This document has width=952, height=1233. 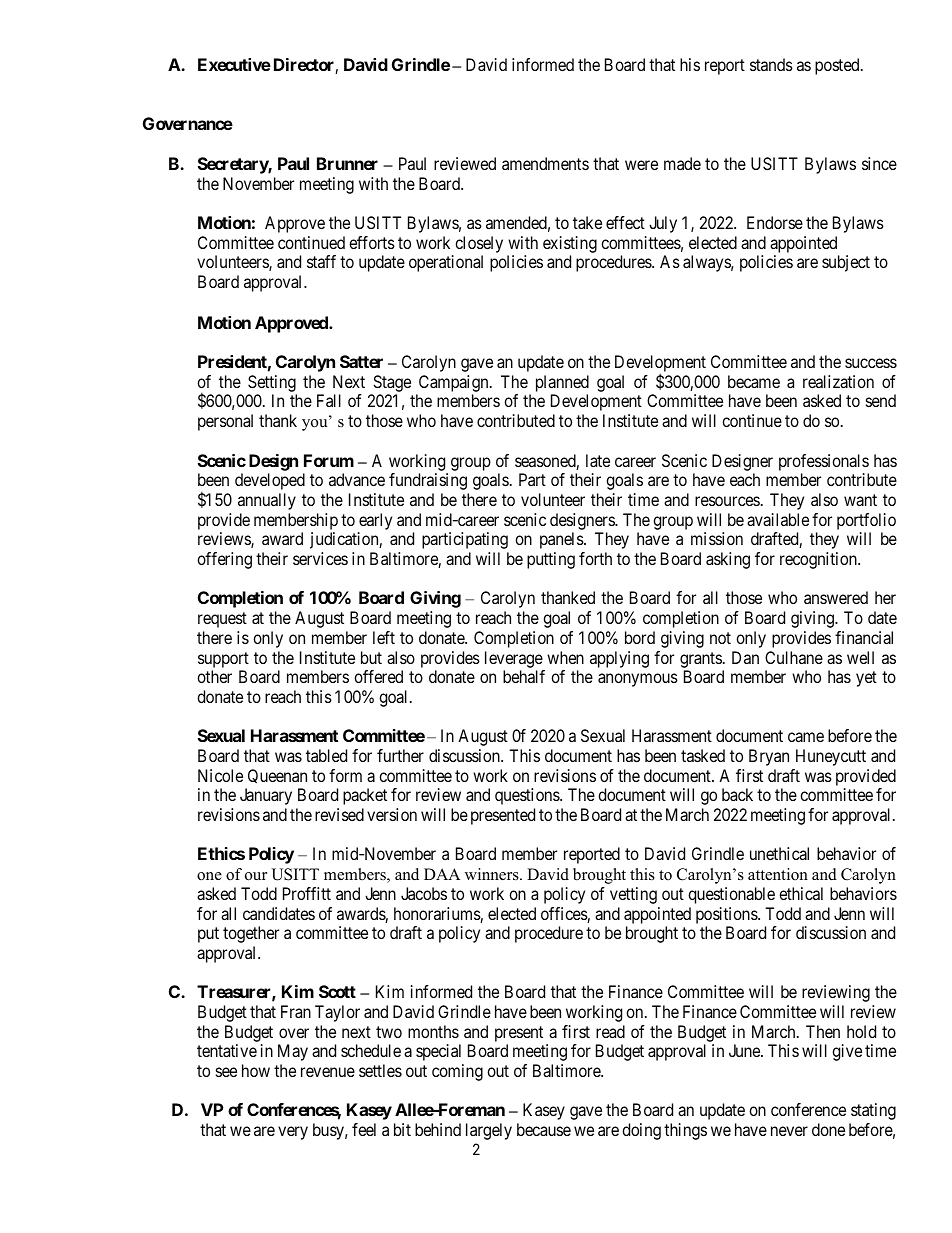 What do you see at coordinates (824, 462) in the document?
I see `professionals` at bounding box center [824, 462].
